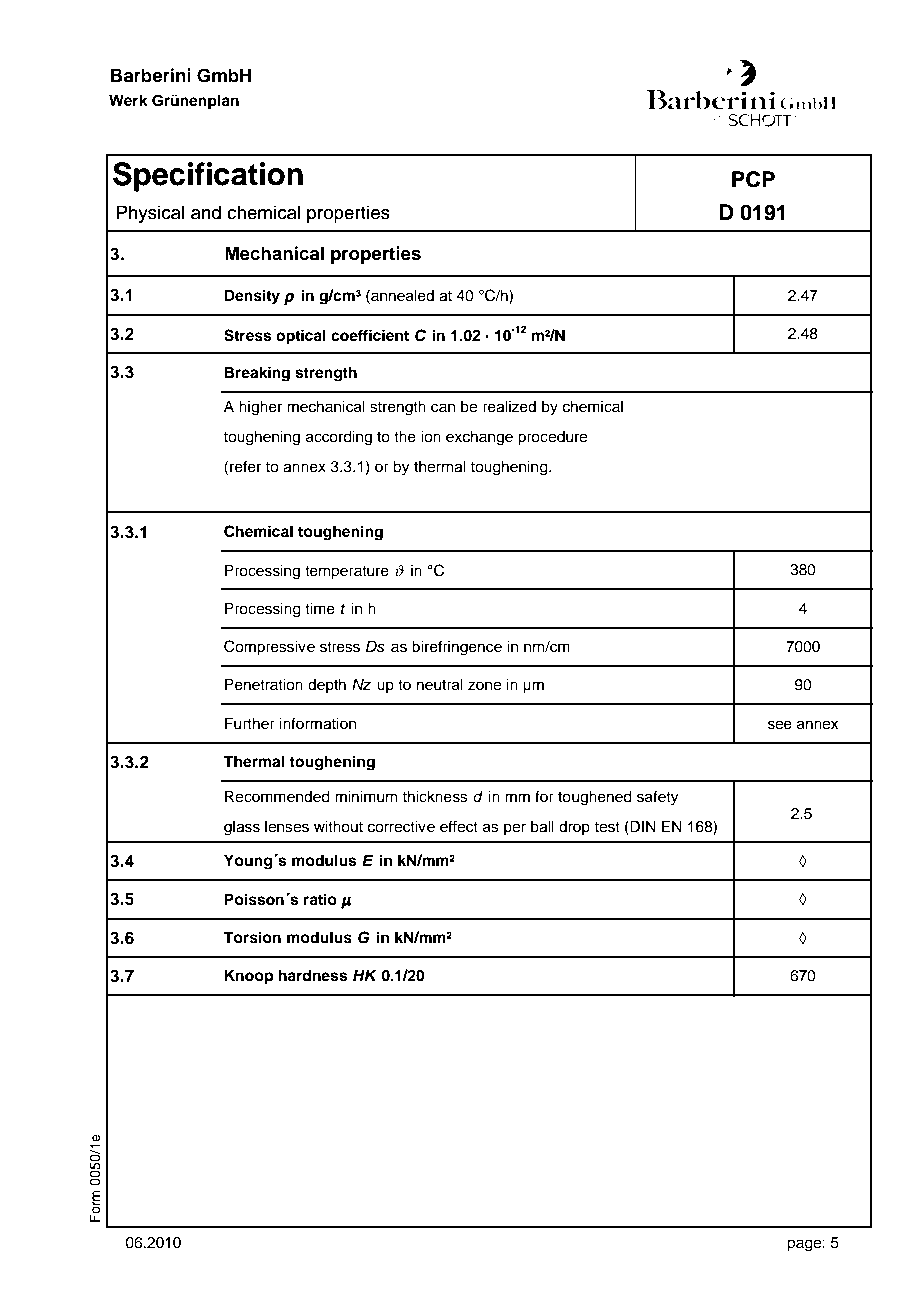 This page has height=1307, width=924. What do you see at coordinates (753, 179) in the page?
I see `PCP` at bounding box center [753, 179].
